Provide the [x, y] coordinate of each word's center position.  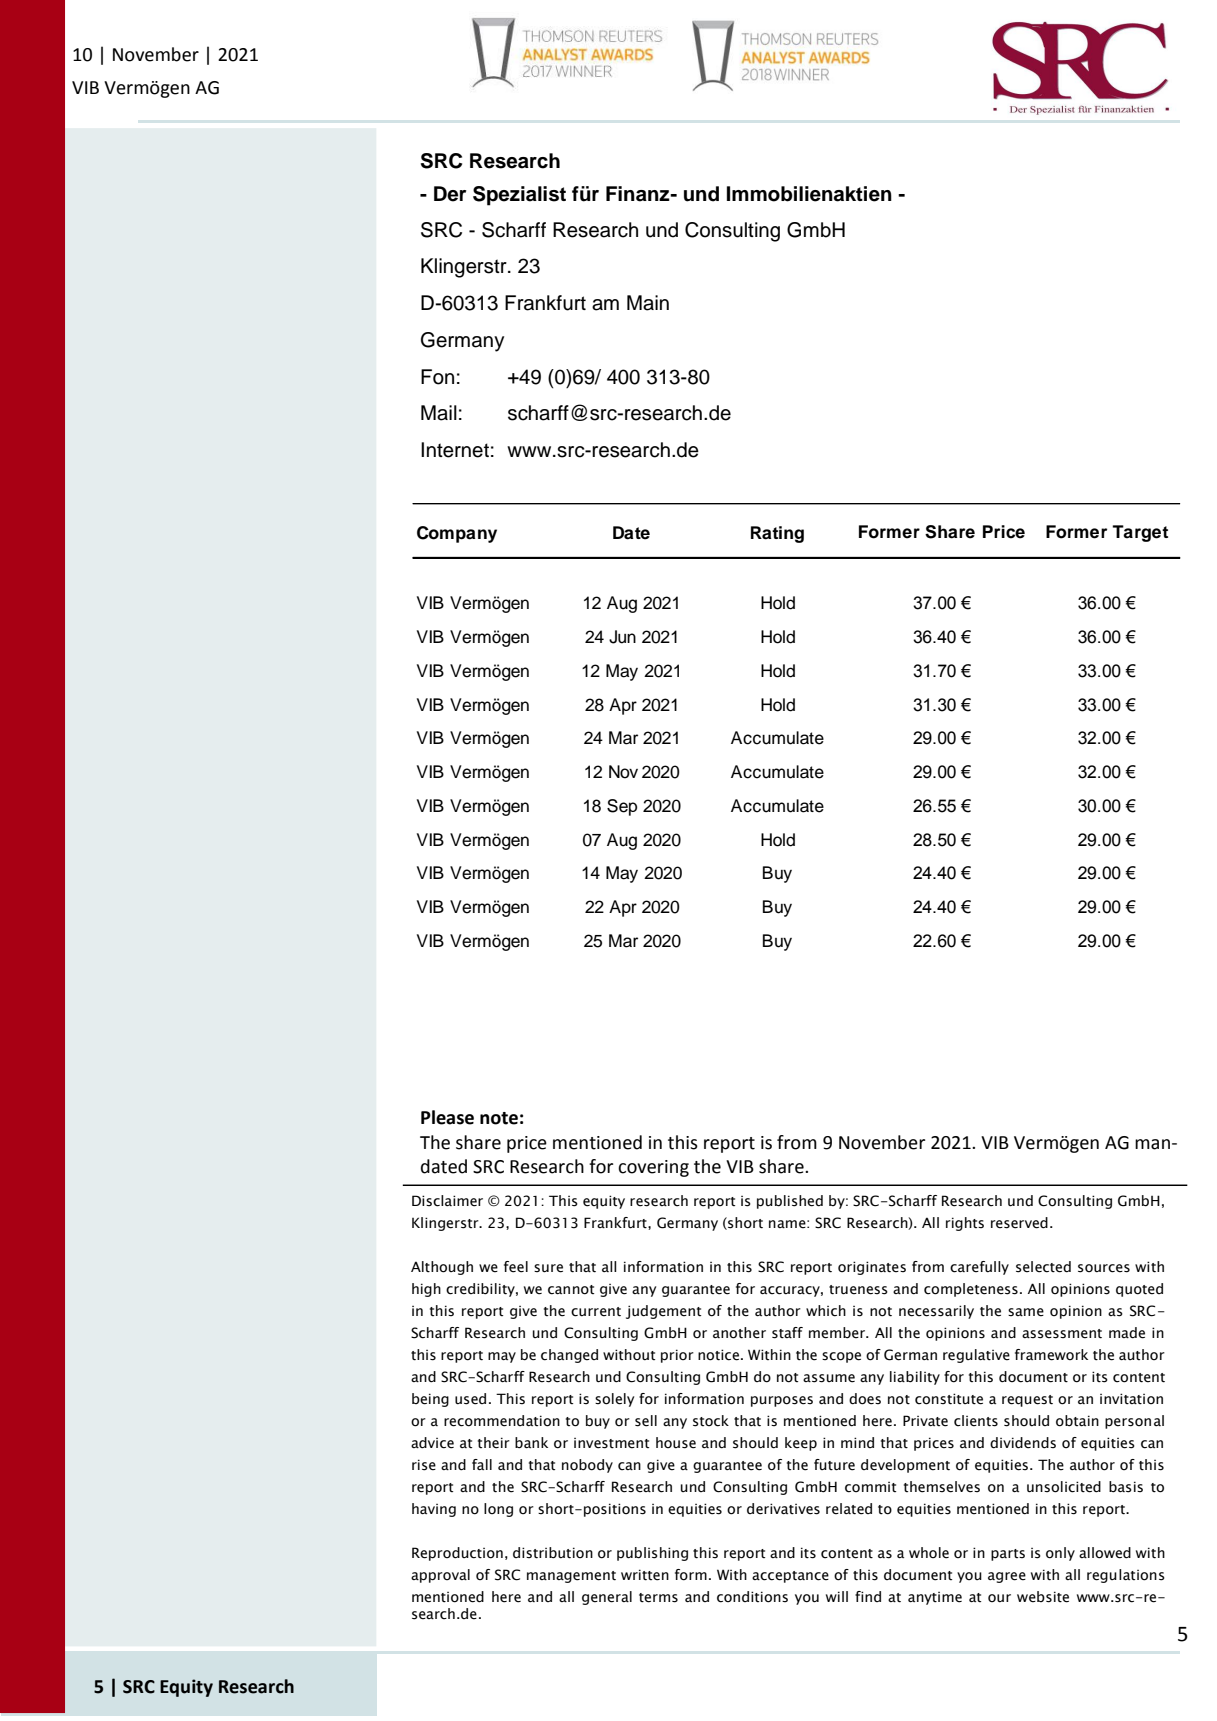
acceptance [790, 1577]
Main [648, 303]
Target [1140, 533]
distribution [553, 1553]
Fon [437, 377]
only [1060, 1554]
